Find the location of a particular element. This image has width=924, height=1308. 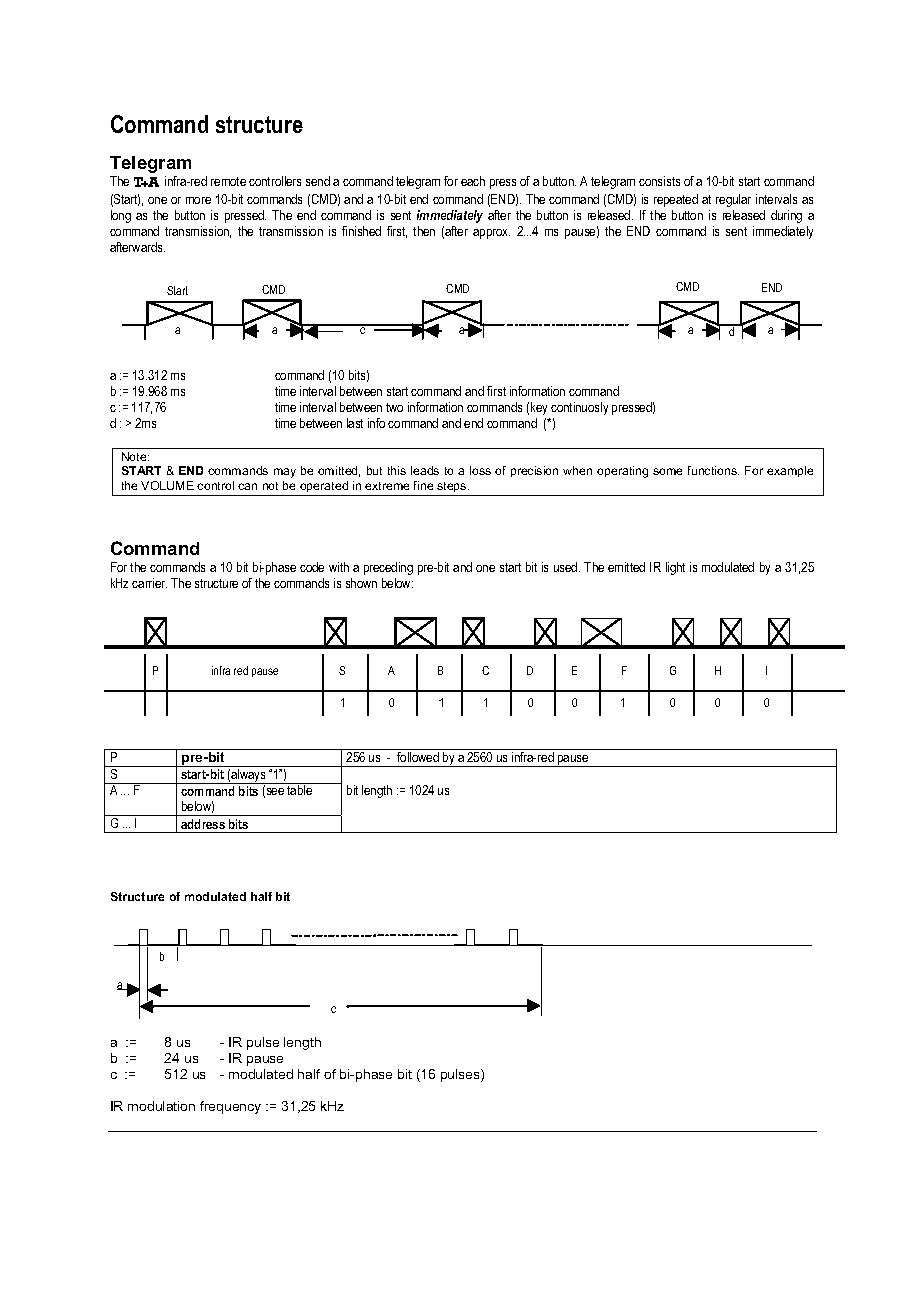

more is located at coordinates (198, 200).
